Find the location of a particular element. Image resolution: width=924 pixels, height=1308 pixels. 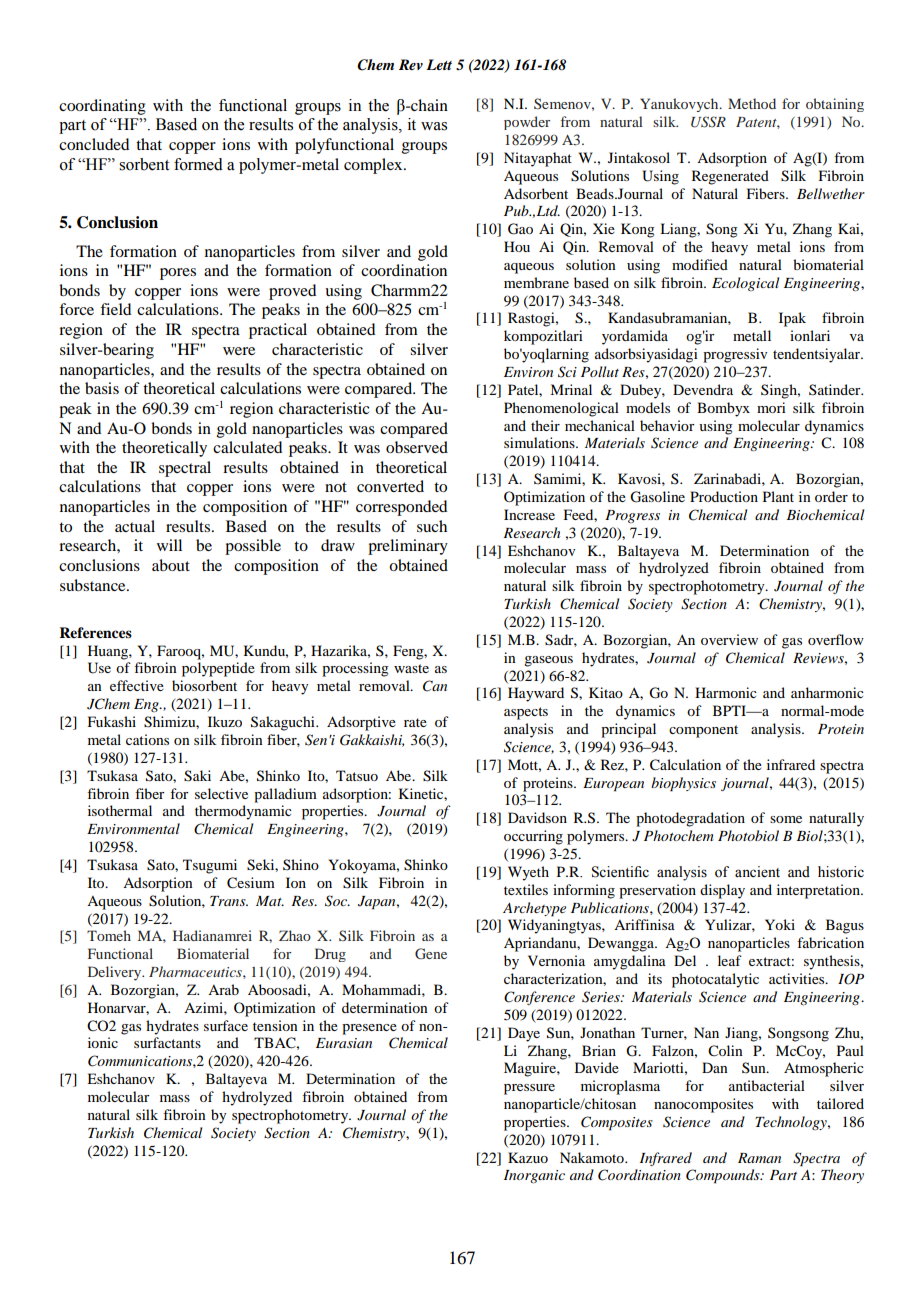

coordinating is located at coordinates (102, 107).
